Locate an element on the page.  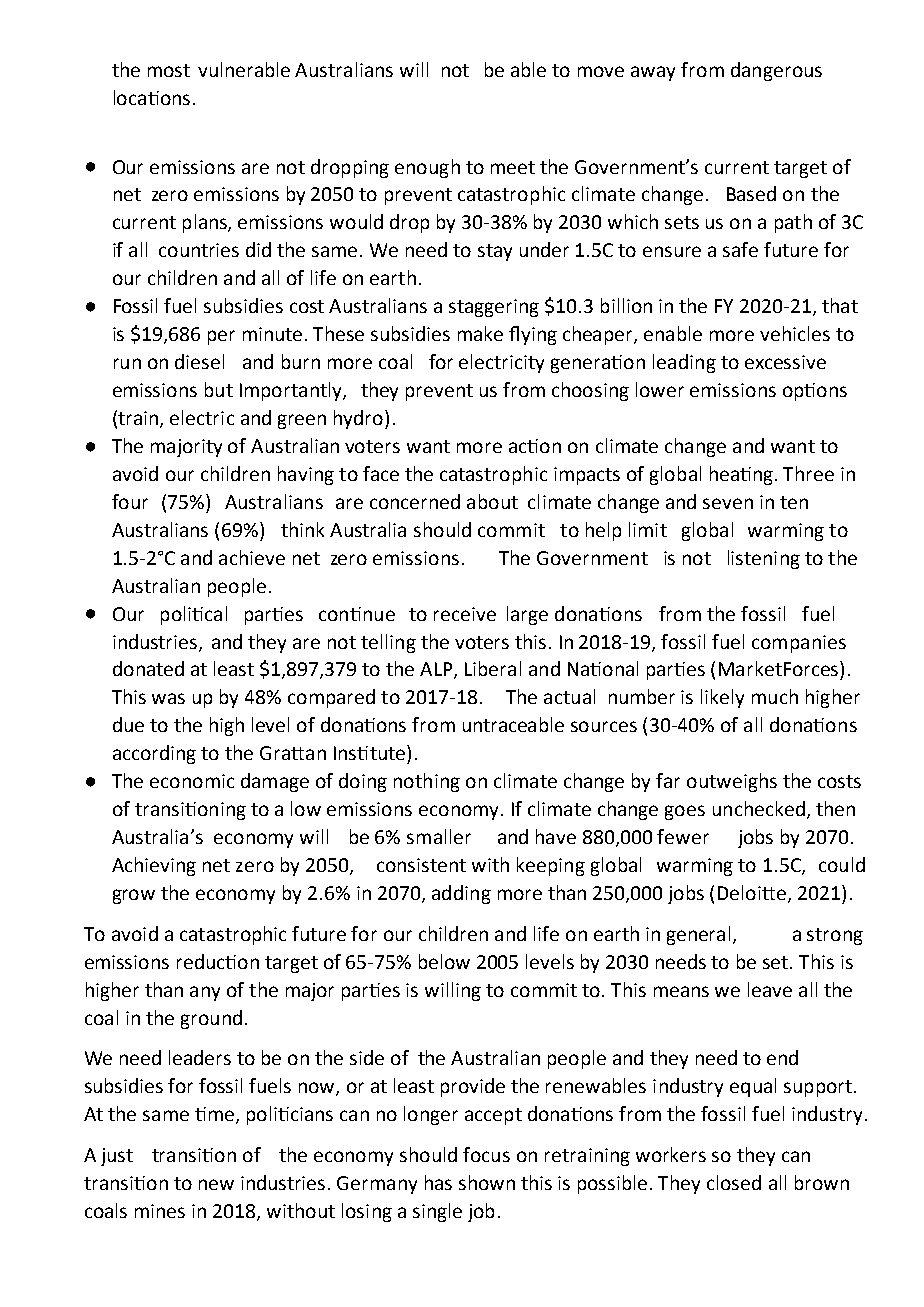
dangerous is located at coordinates (776, 71).
